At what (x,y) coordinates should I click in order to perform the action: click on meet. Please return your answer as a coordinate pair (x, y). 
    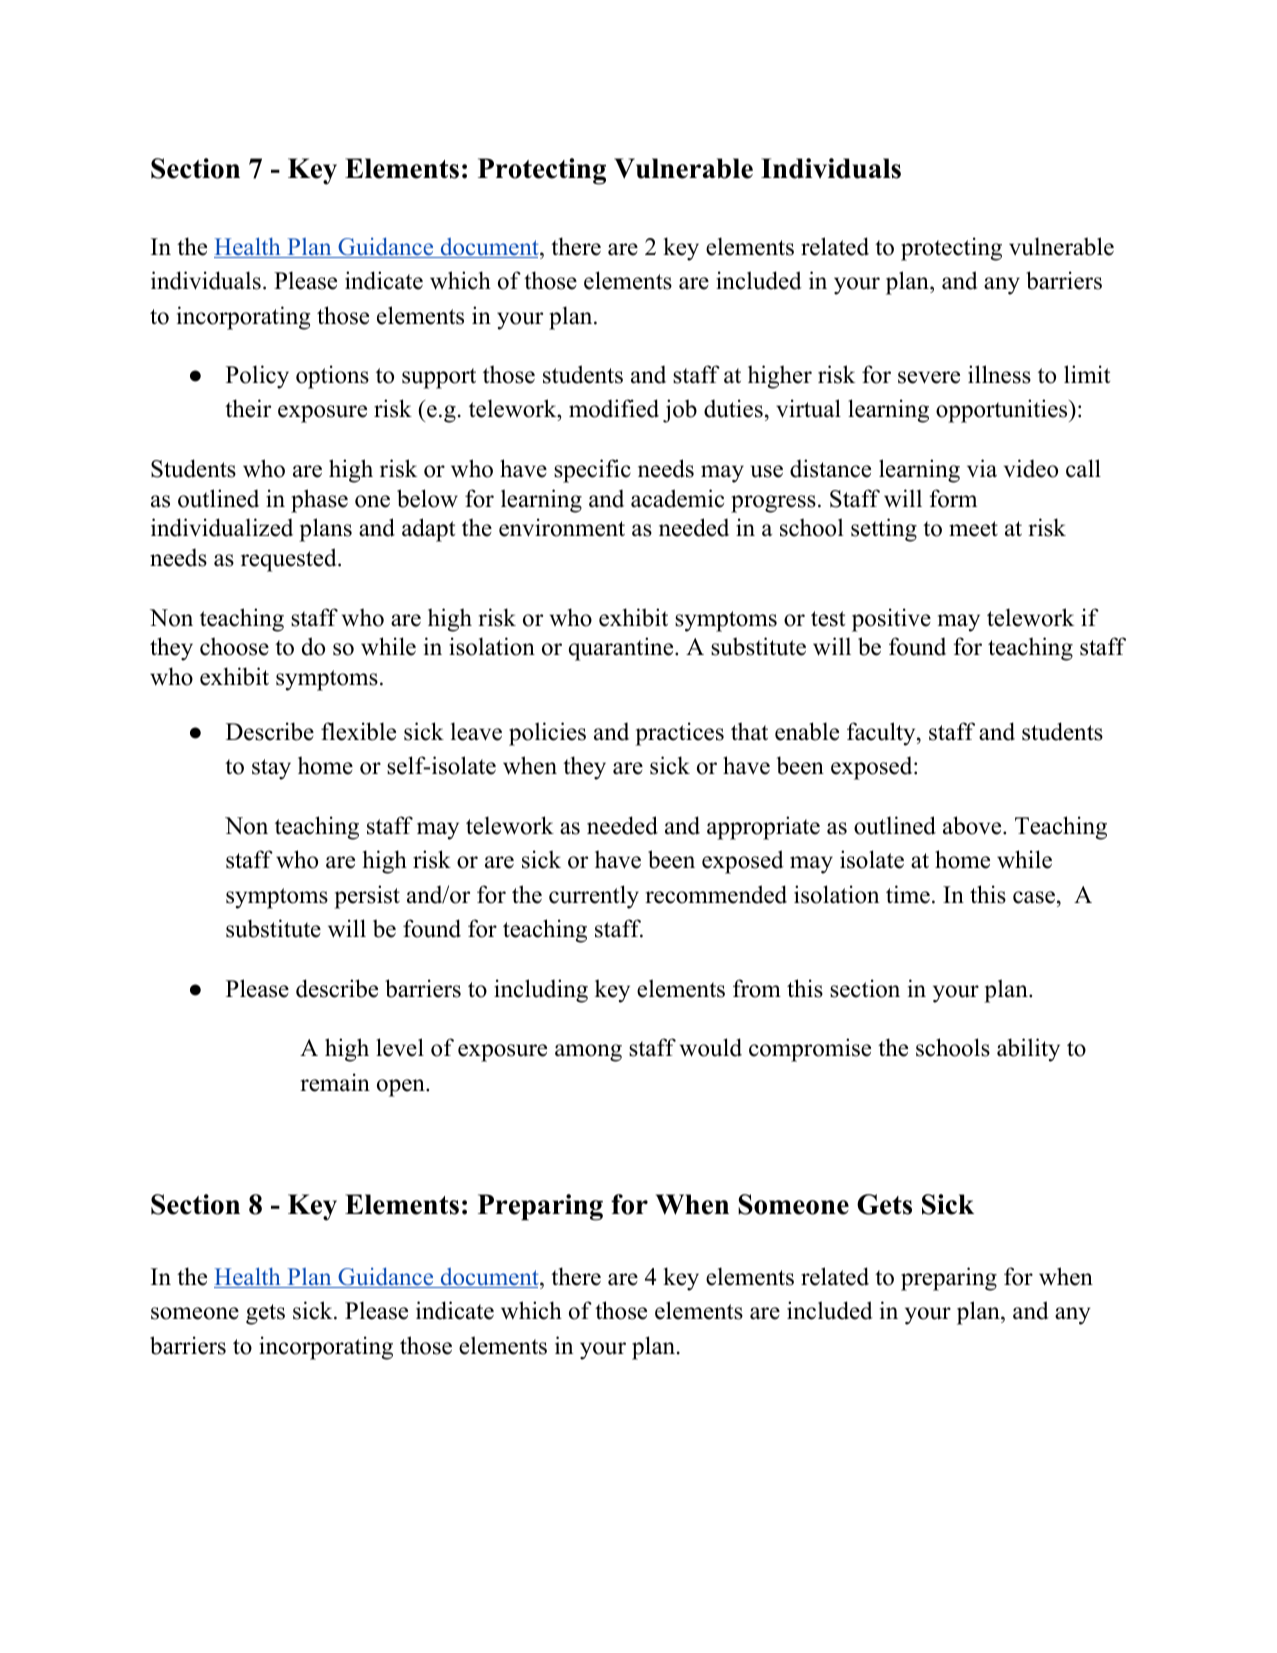
    Looking at the image, I should click on (973, 529).
